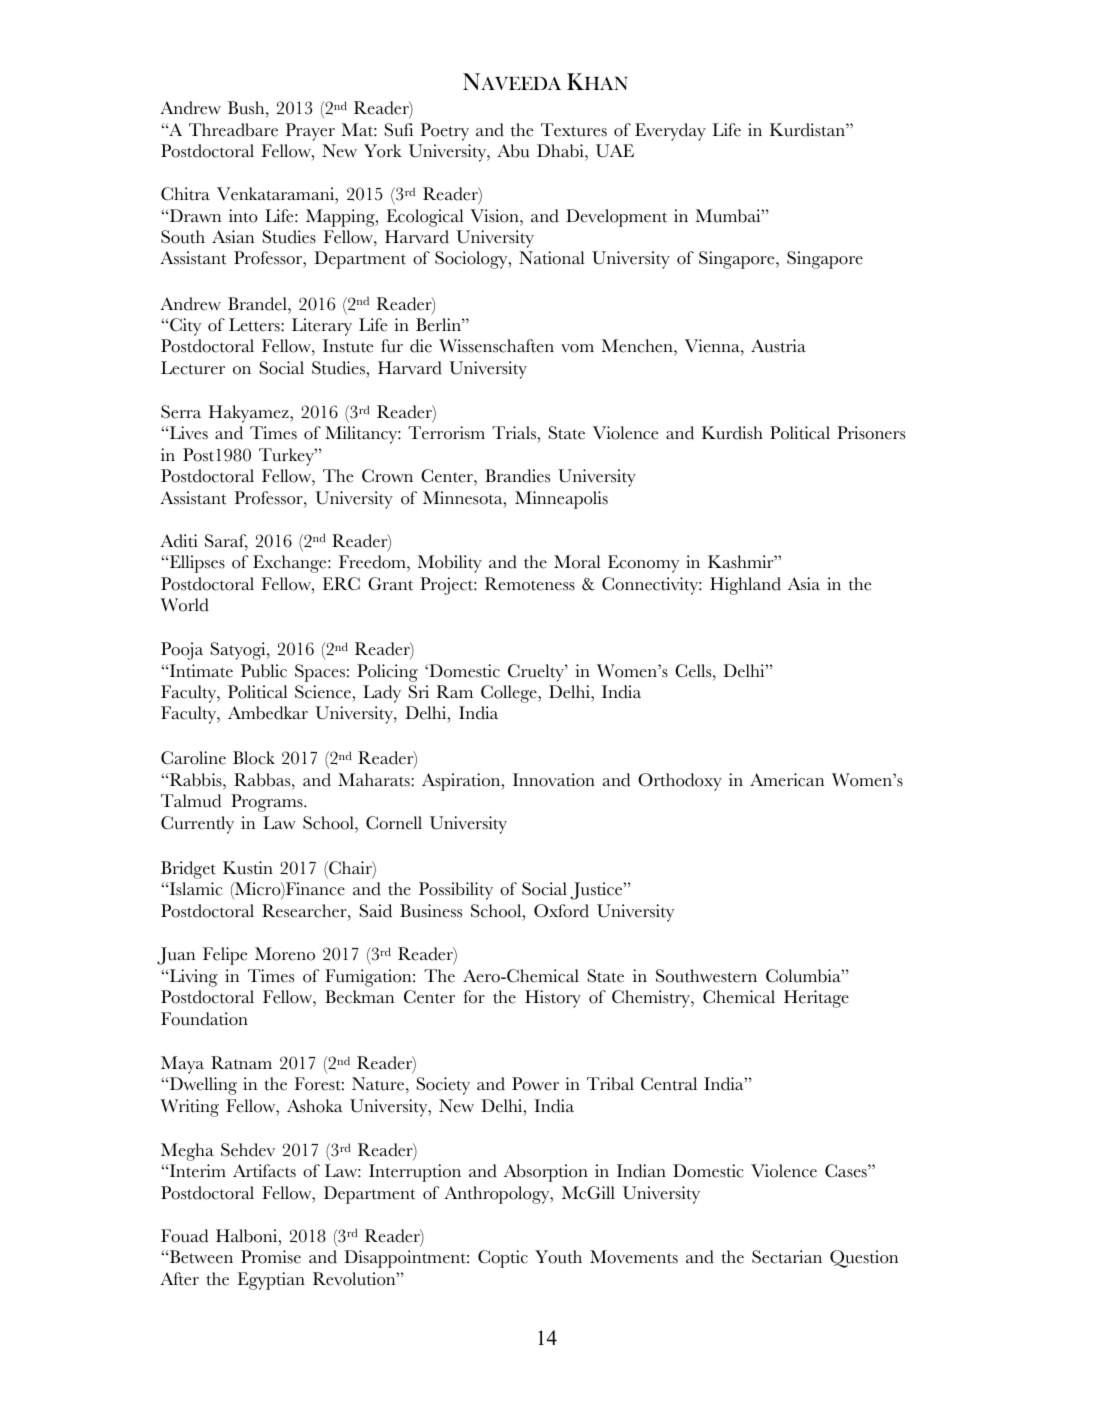 The image size is (1093, 1415). Describe the element at coordinates (816, 999) in the document. I see `Heritage` at that location.
